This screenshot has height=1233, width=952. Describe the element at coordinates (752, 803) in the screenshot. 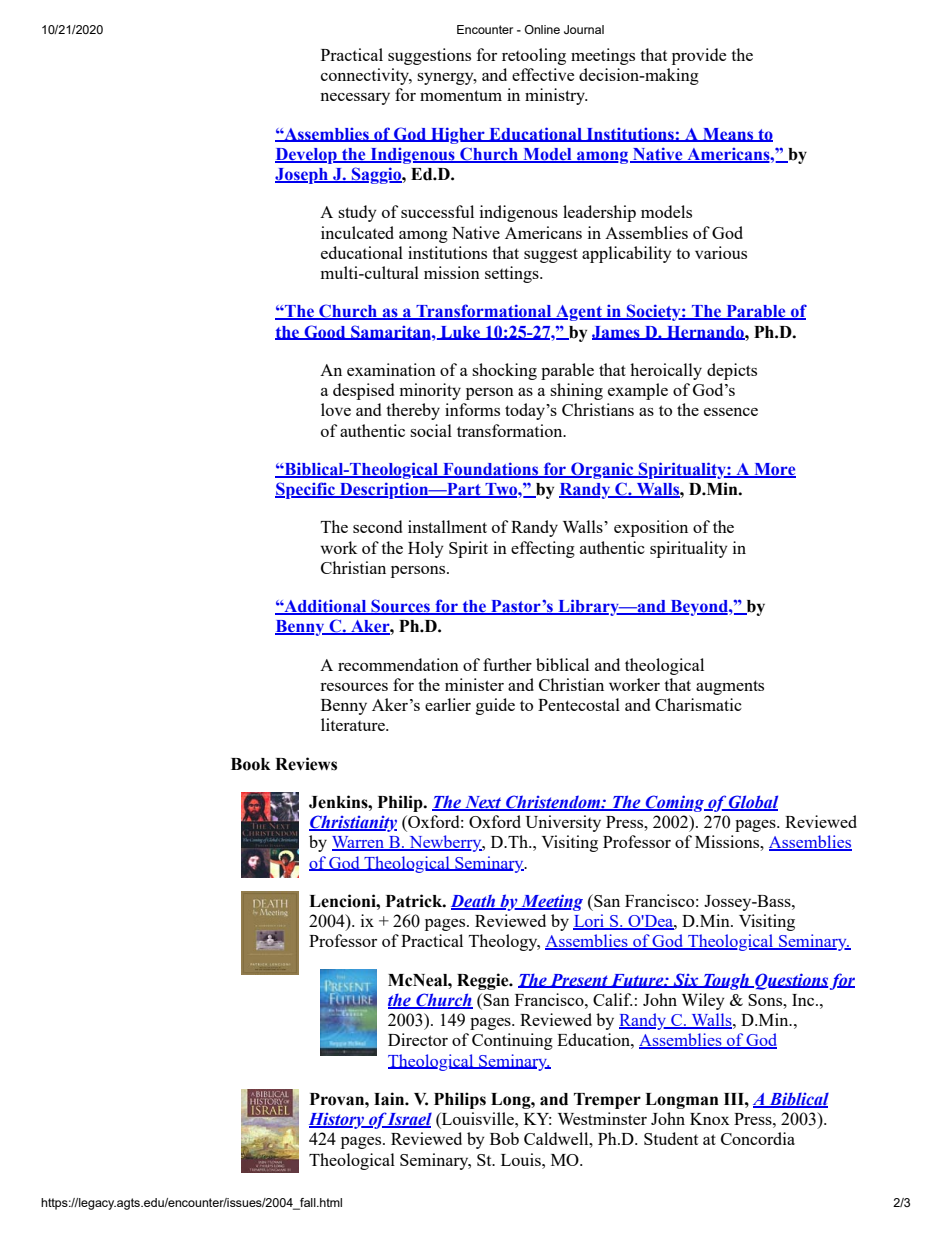

I see `Global` at that location.
